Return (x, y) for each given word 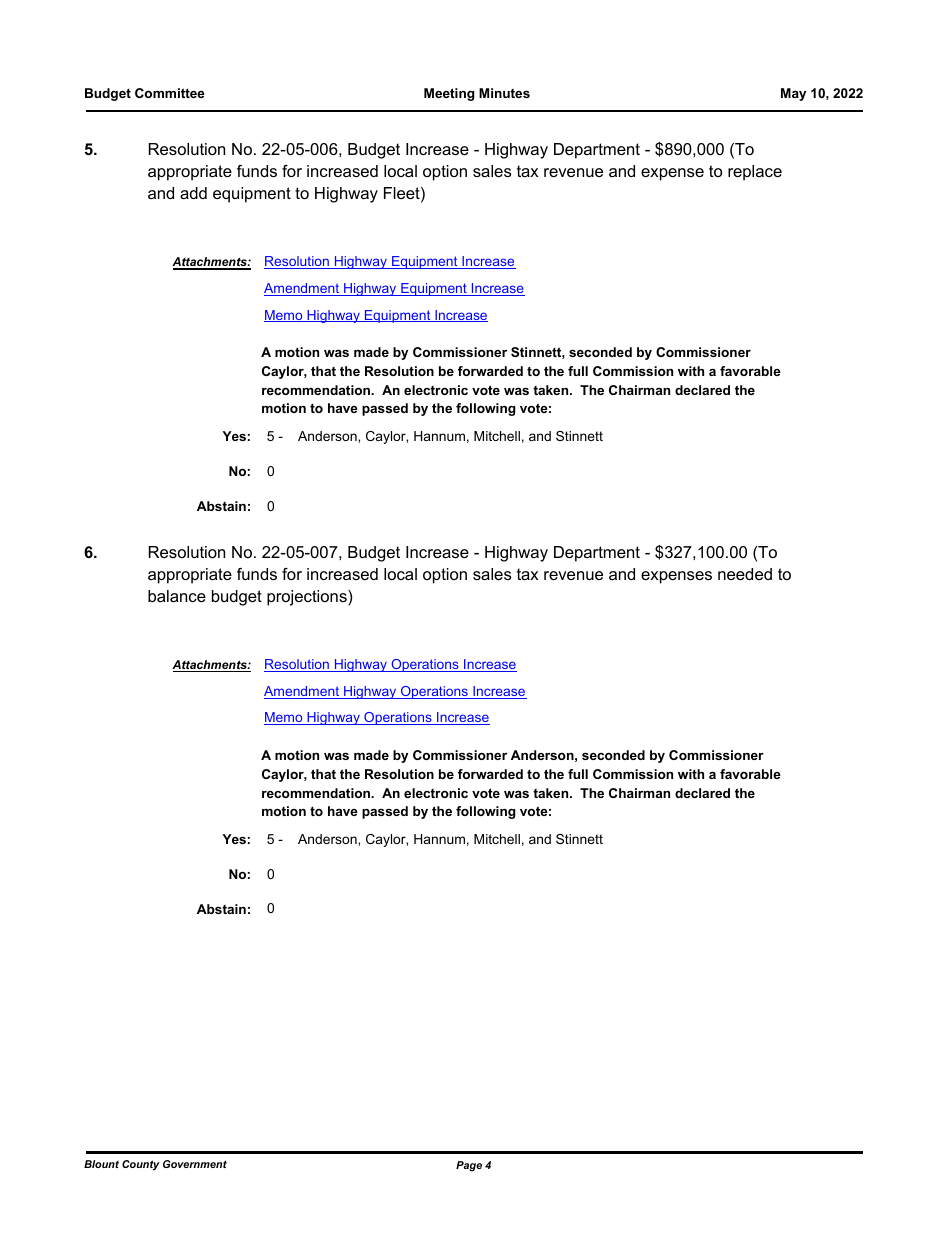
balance (177, 596)
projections (308, 598)
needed (745, 574)
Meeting (449, 94)
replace (755, 173)
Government (195, 1164)
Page (469, 1166)
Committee (170, 93)
